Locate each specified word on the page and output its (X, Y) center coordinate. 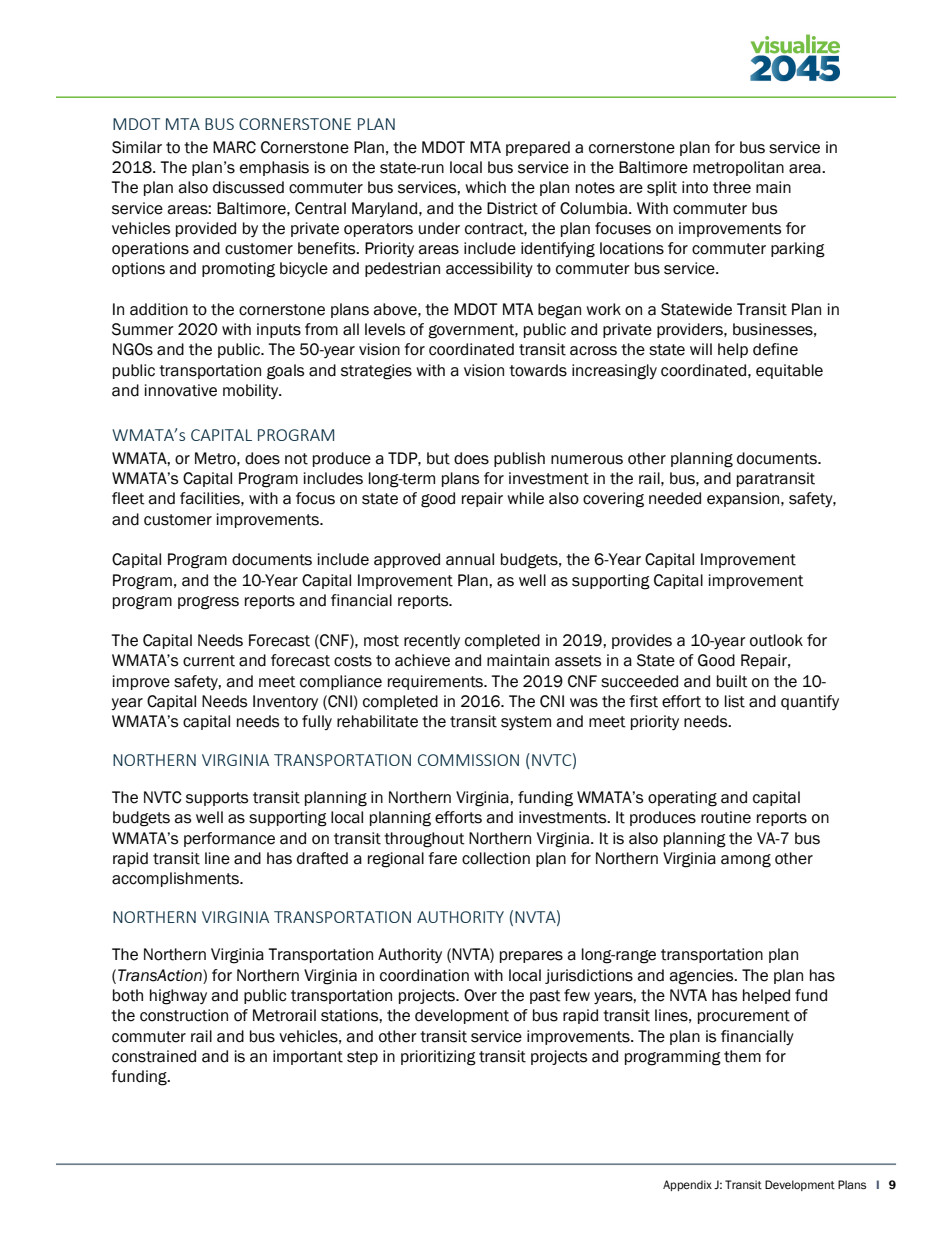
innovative (181, 390)
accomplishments (176, 879)
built (732, 681)
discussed (248, 187)
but (438, 458)
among (746, 861)
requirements (436, 682)
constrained (154, 1056)
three (732, 187)
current (209, 661)
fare (442, 858)
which (485, 187)
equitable (789, 371)
